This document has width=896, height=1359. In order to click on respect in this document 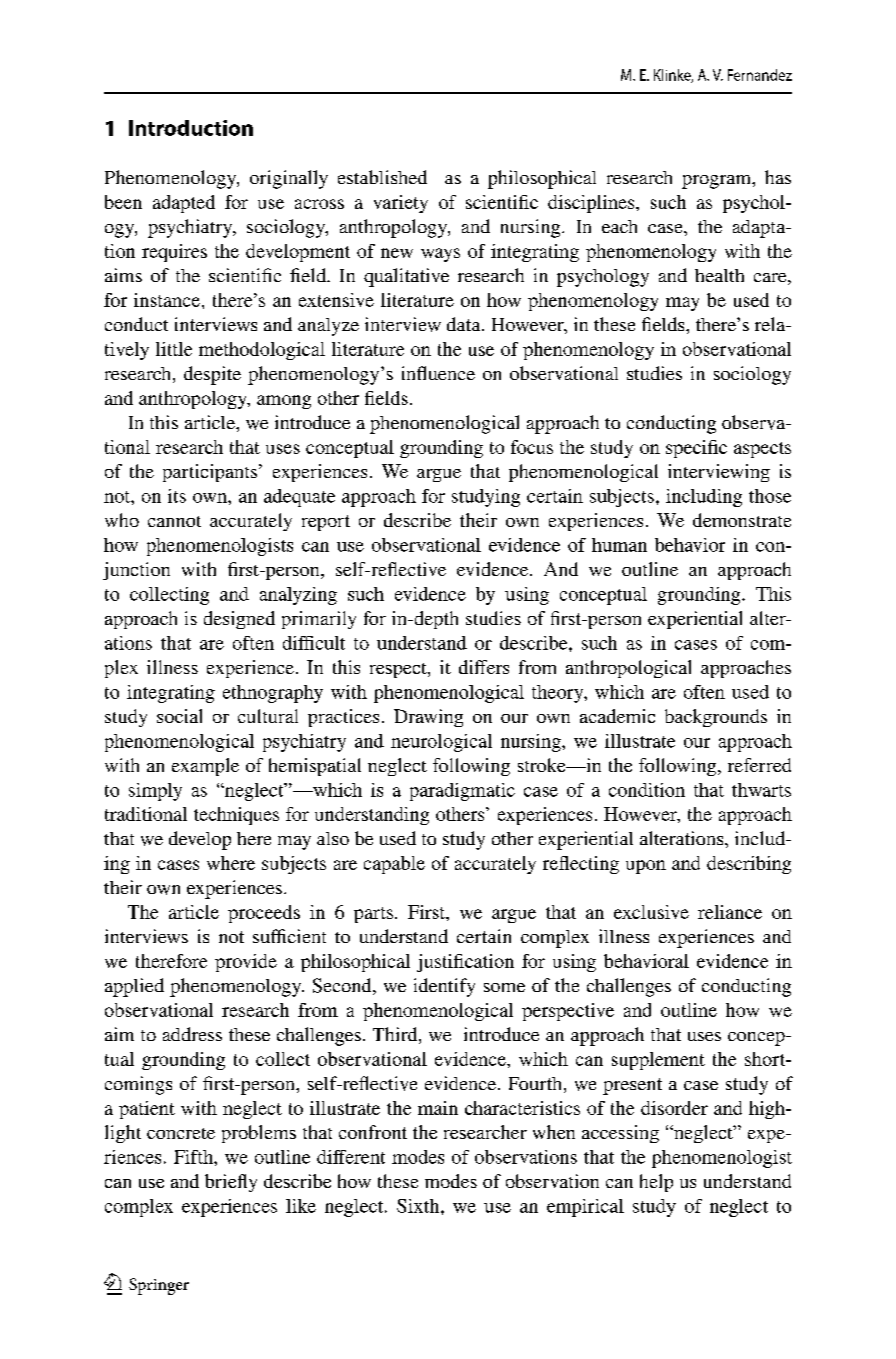, I will do `click(399, 670)`.
